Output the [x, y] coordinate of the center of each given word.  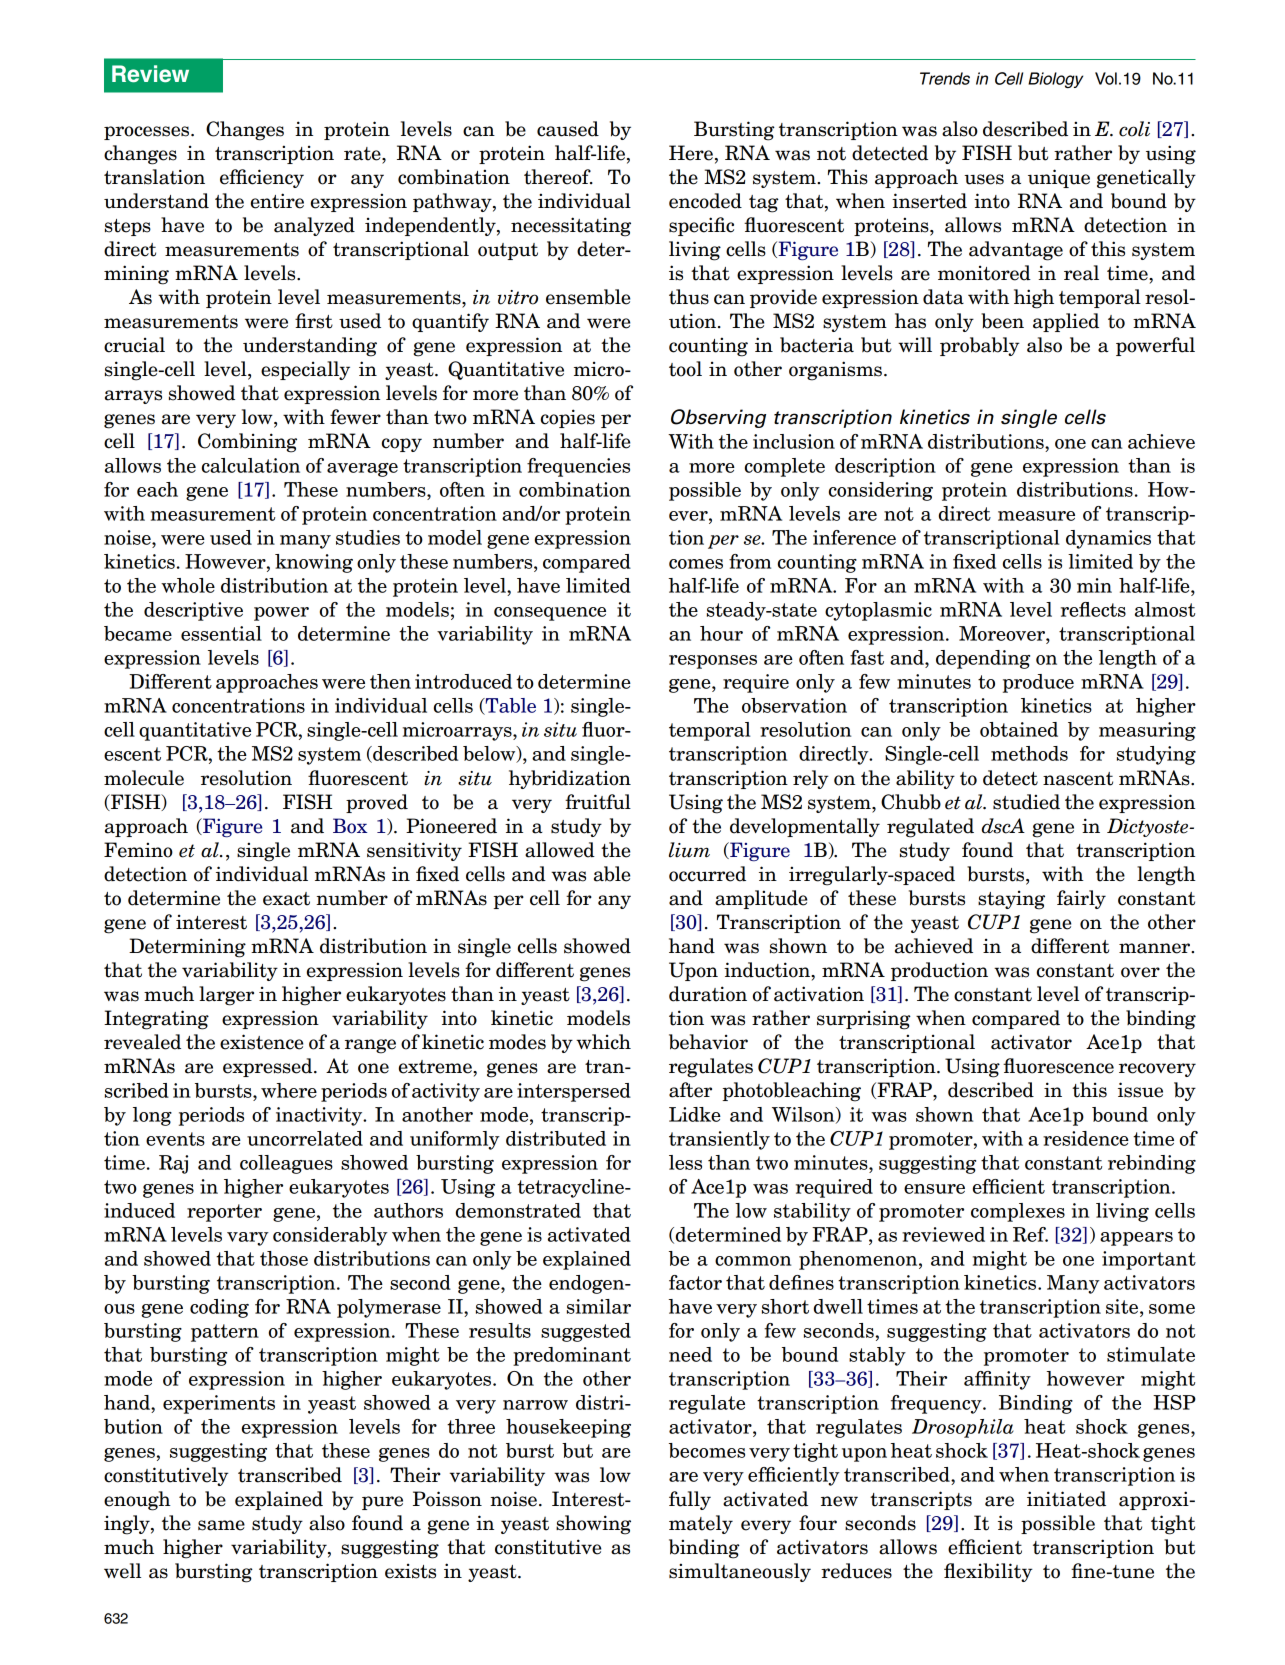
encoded [705, 201]
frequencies [578, 467]
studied [1026, 802]
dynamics [1108, 539]
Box [350, 826]
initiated [1066, 1499]
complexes [1018, 1212]
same [221, 1525]
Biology [1055, 80]
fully [690, 1500]
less [685, 1162]
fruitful [598, 802]
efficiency [262, 178]
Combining [247, 443]
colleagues [286, 1164]
